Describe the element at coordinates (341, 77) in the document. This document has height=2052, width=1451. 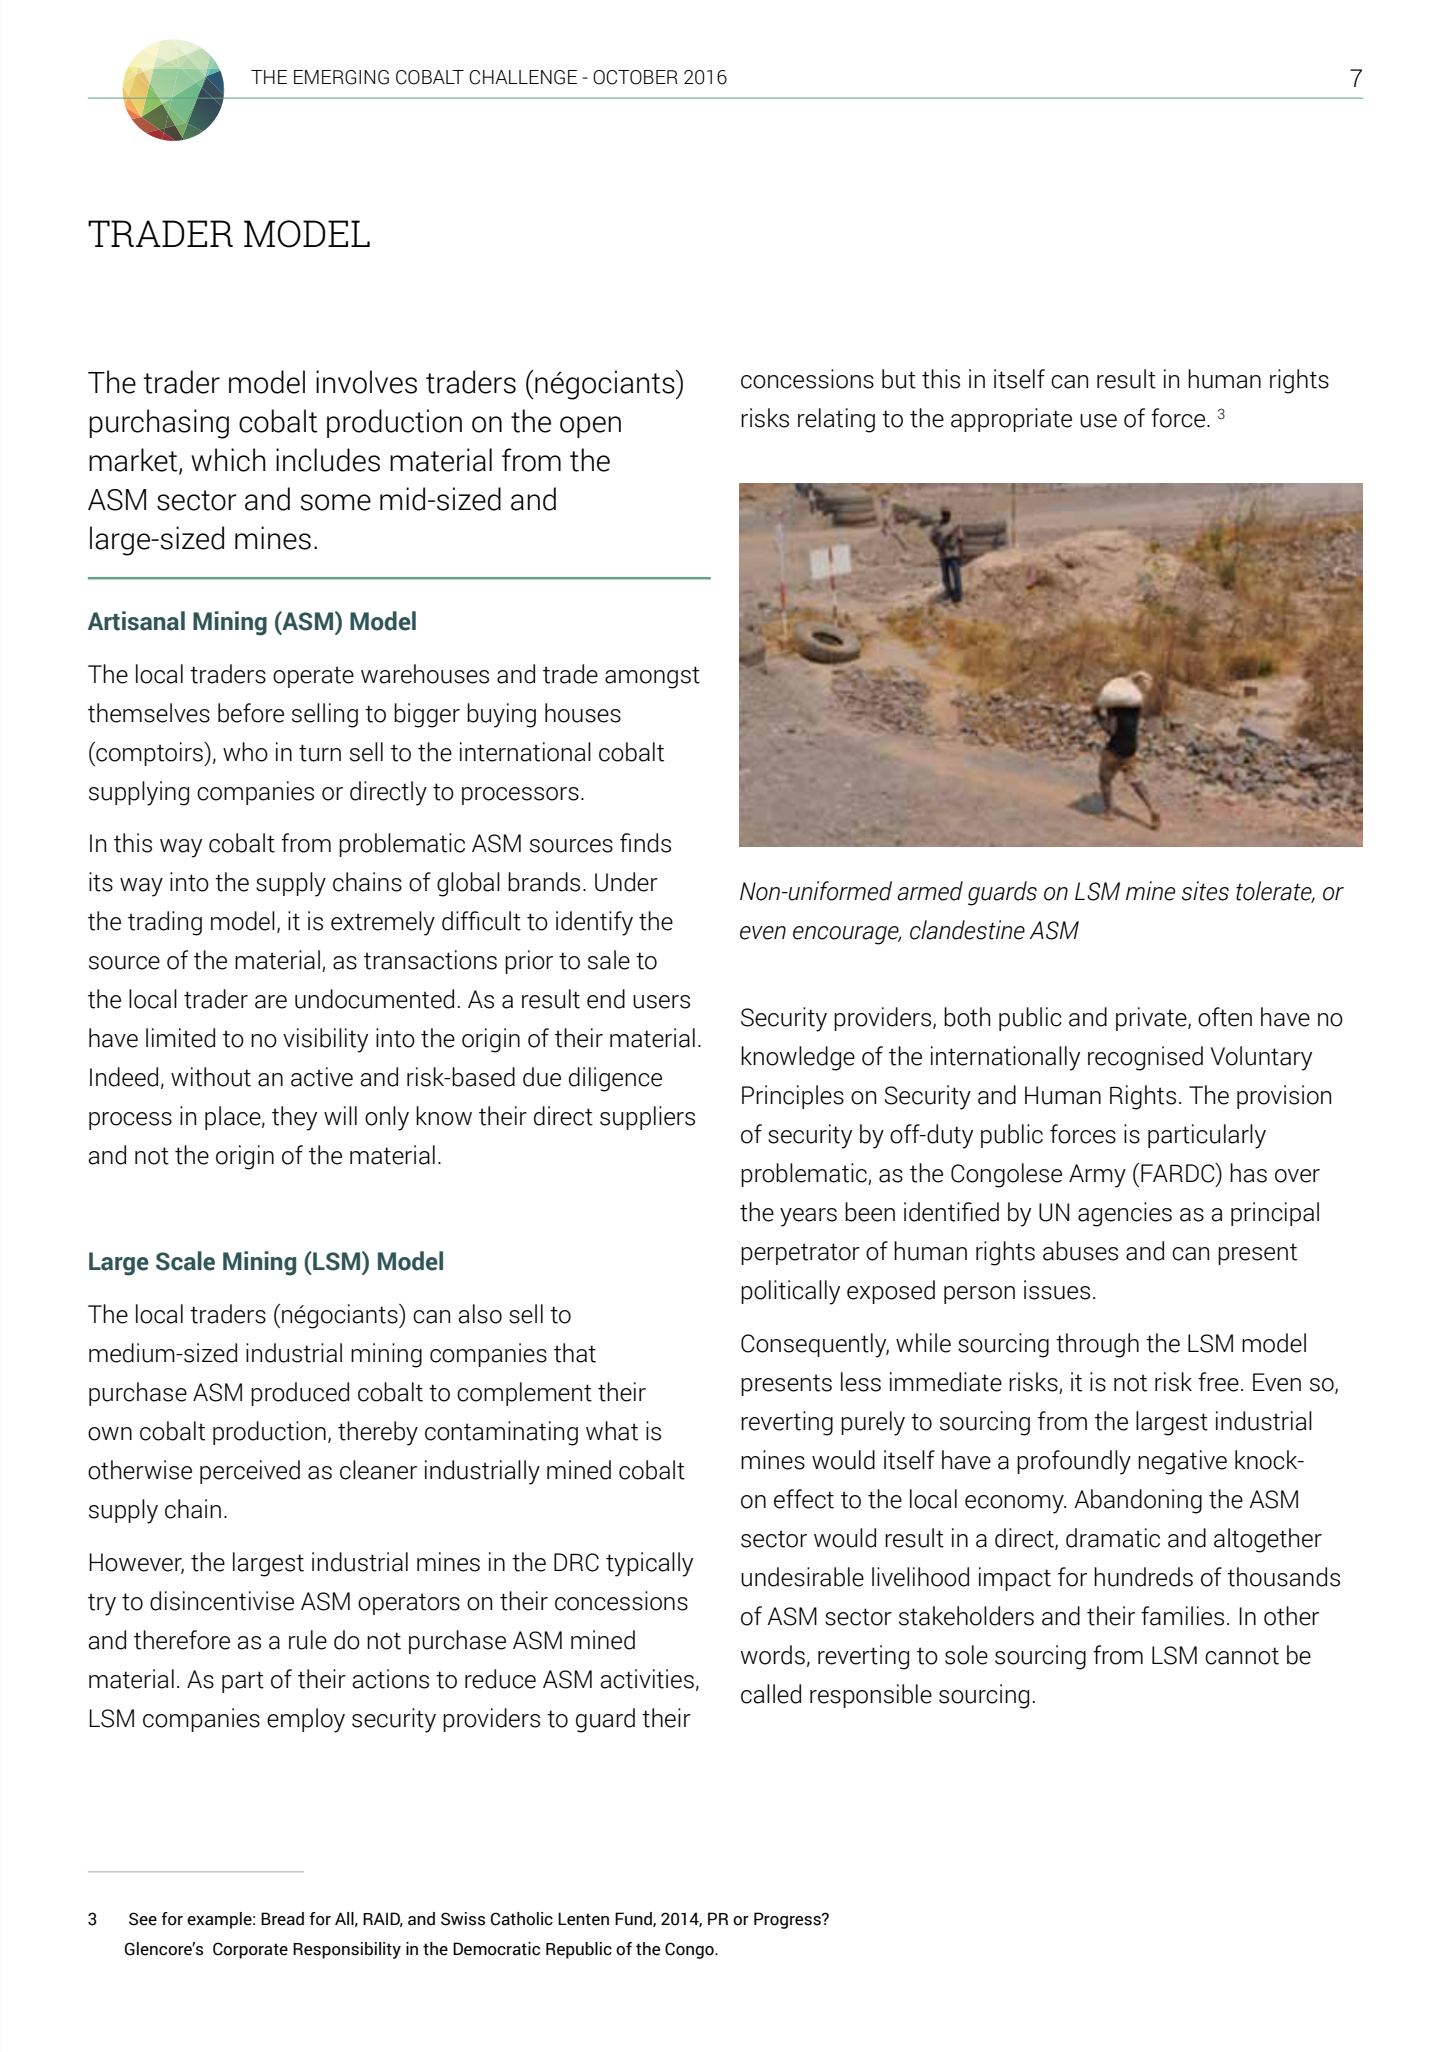
I see `EMERGING` at that location.
